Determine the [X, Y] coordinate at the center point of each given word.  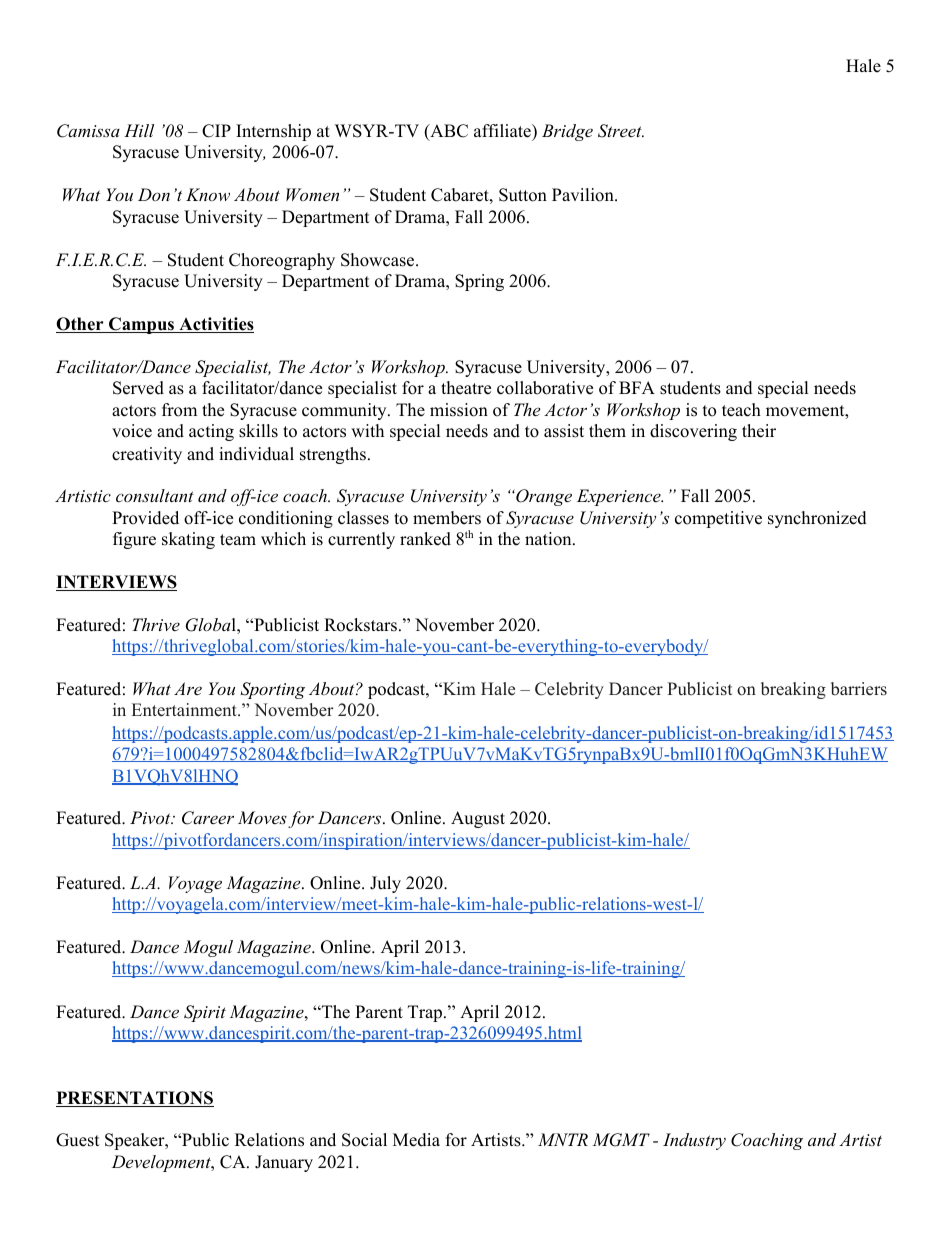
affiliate [503, 131]
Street [621, 131]
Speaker [136, 1141]
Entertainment [185, 710]
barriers [859, 689]
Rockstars [360, 625]
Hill [139, 130]
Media [416, 1140]
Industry [694, 1141]
